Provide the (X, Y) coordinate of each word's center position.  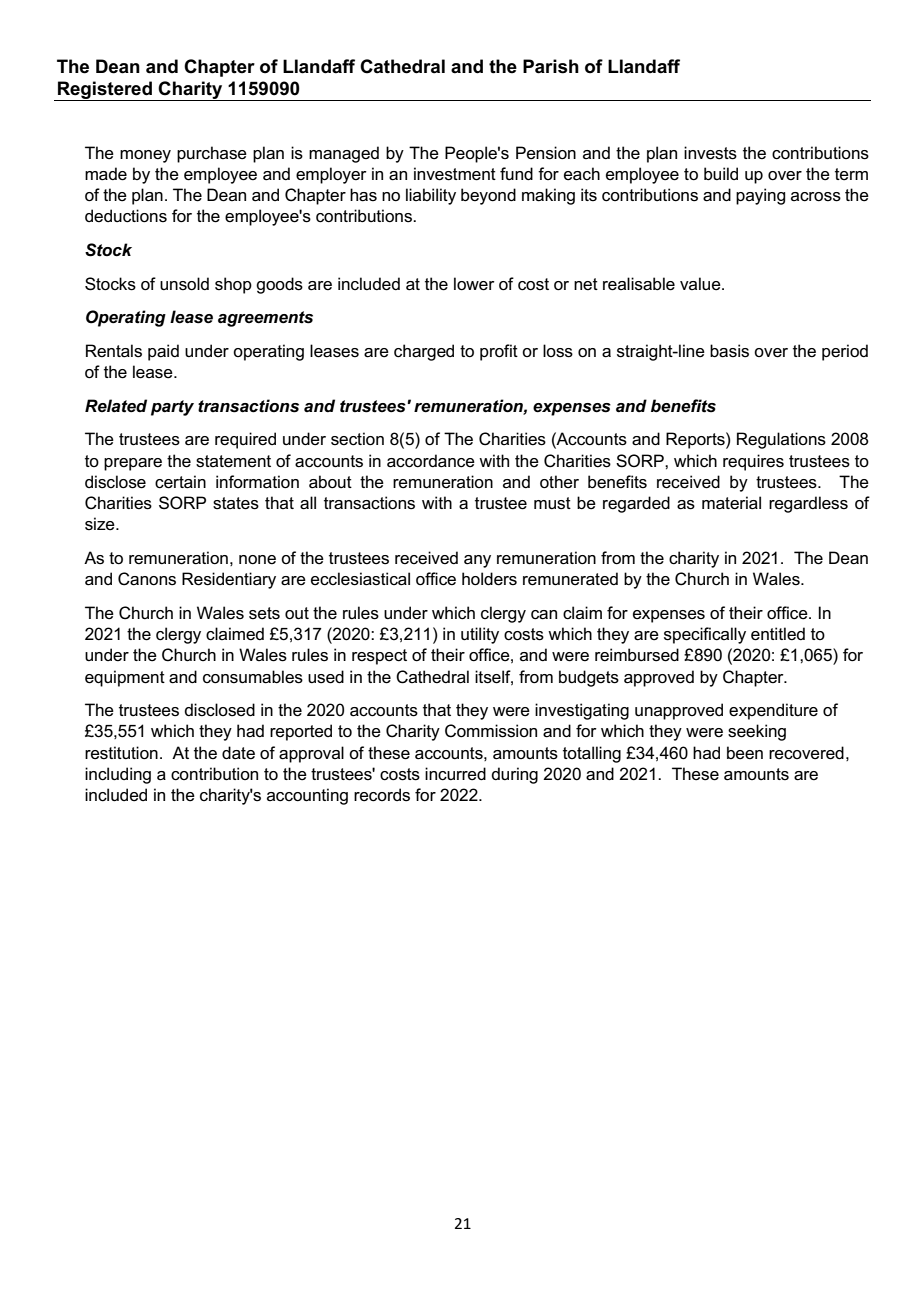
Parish (551, 66)
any (477, 561)
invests (710, 153)
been (745, 753)
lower (474, 284)
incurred (455, 774)
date (238, 753)
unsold (184, 284)
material (731, 503)
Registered (105, 91)
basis (729, 351)
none (257, 560)
